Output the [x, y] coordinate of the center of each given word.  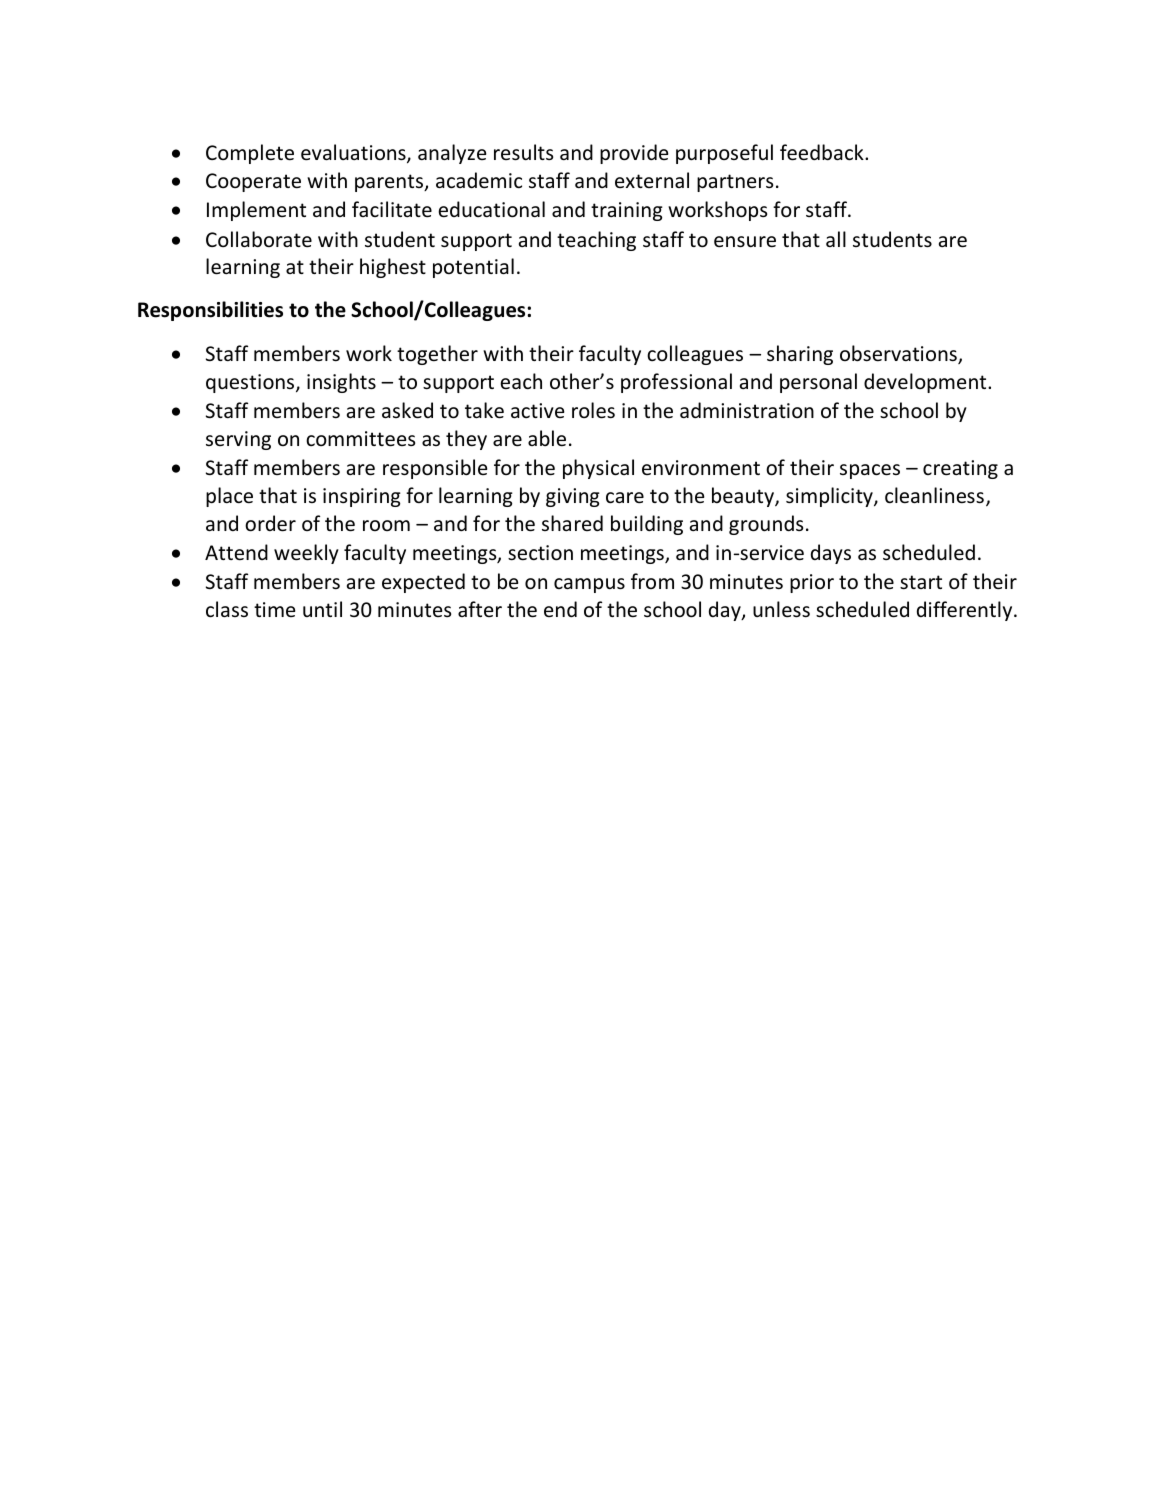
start [921, 582]
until [322, 609]
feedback [823, 152]
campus [589, 585]
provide [634, 154]
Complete [250, 154]
